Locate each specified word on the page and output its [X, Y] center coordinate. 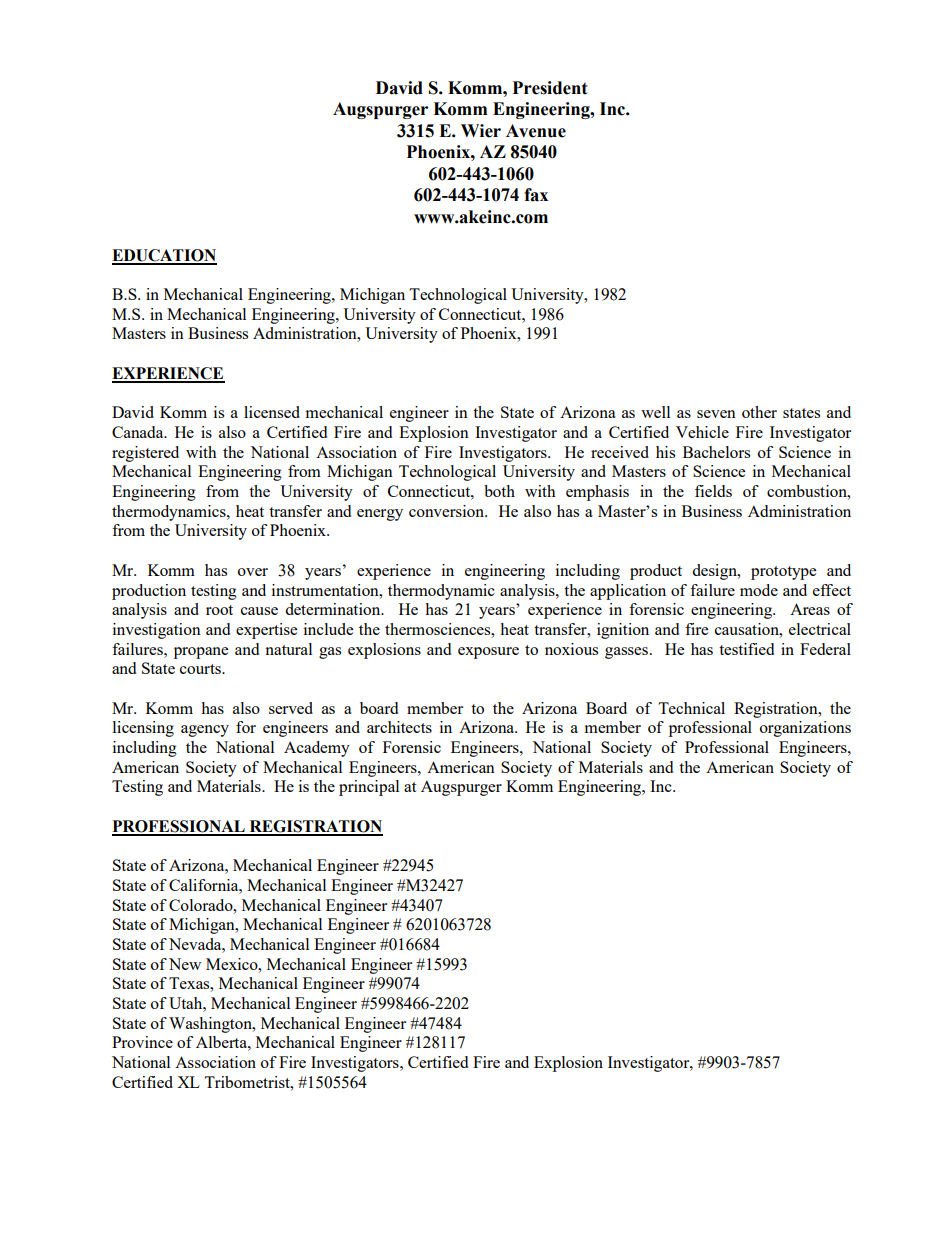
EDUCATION [164, 256]
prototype [783, 573]
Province [142, 1042]
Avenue [536, 131]
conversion [447, 511]
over [253, 572]
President [550, 88]
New [185, 964]
